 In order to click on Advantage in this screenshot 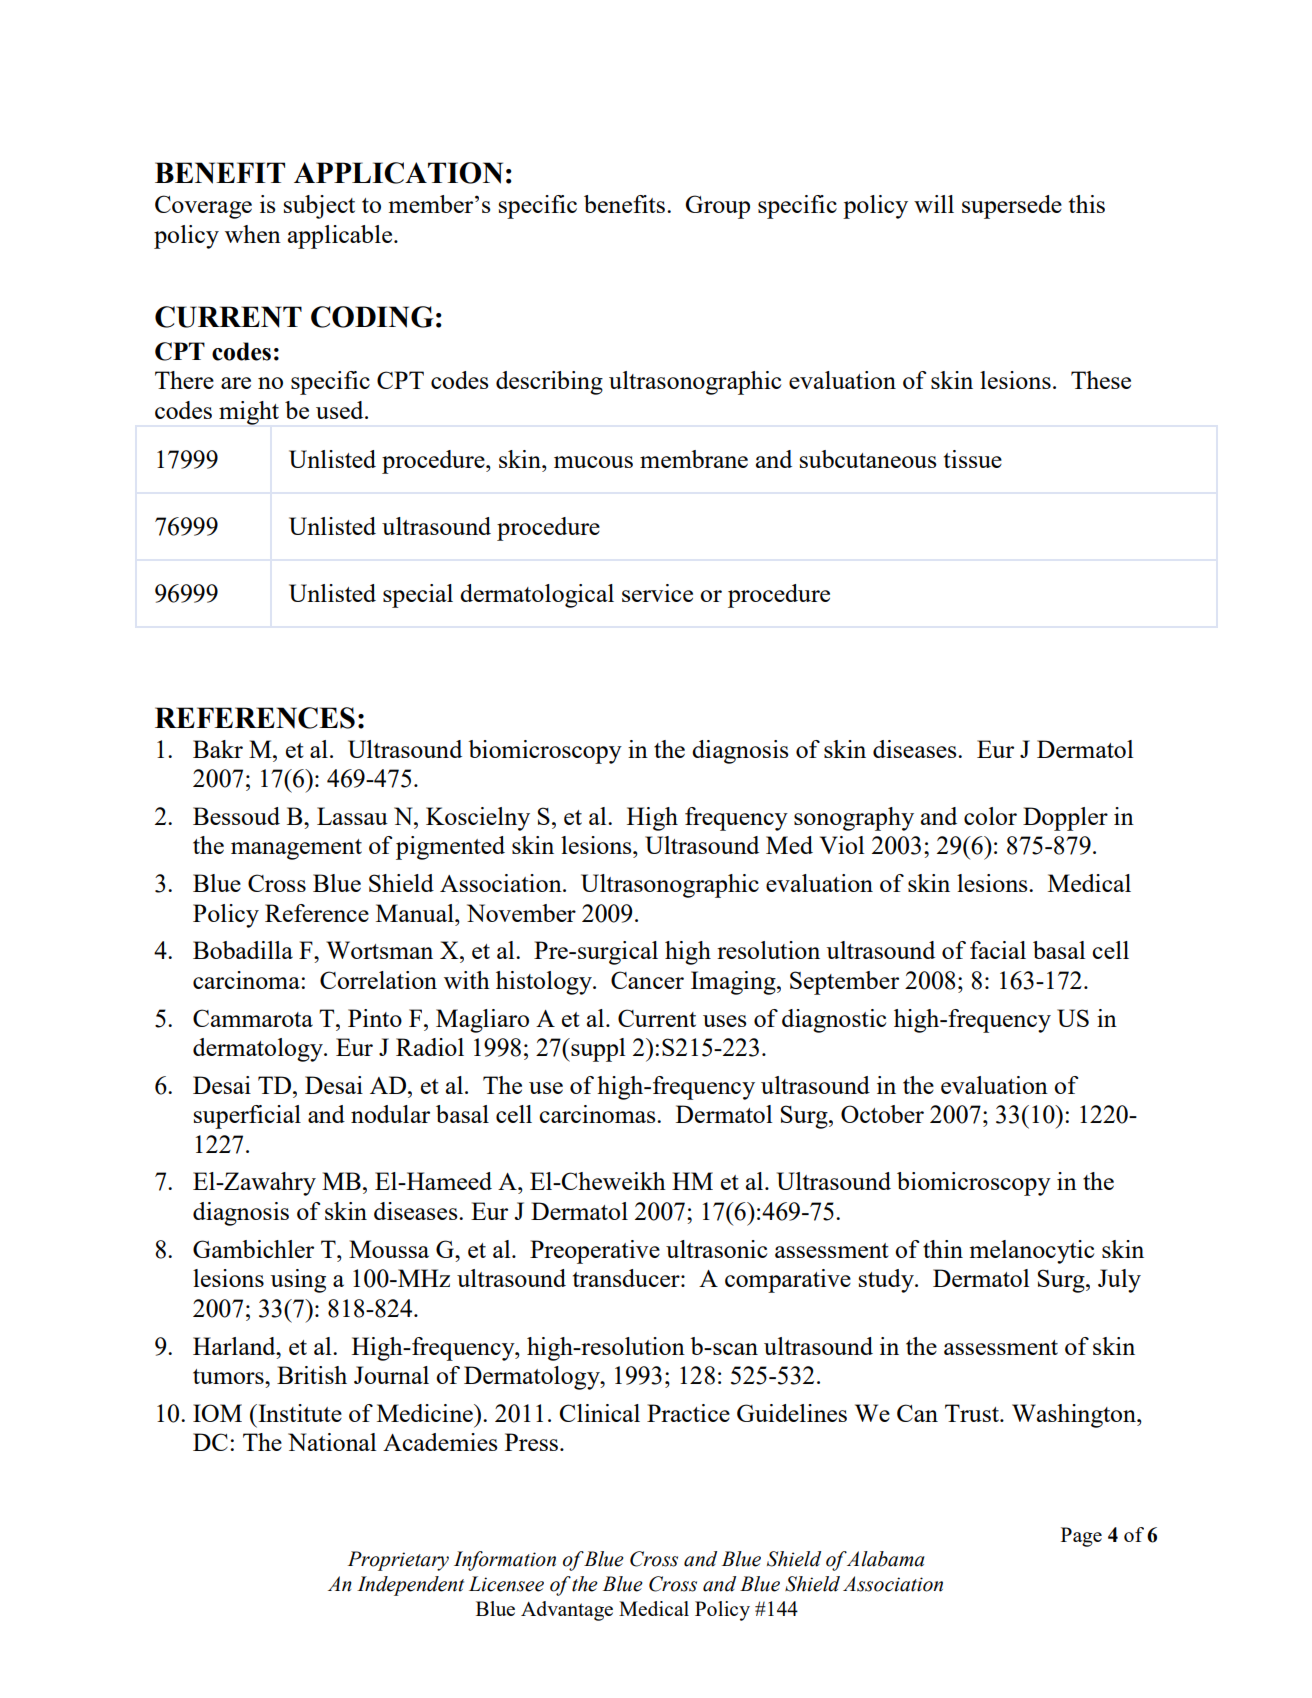, I will do `click(567, 1611)`.
